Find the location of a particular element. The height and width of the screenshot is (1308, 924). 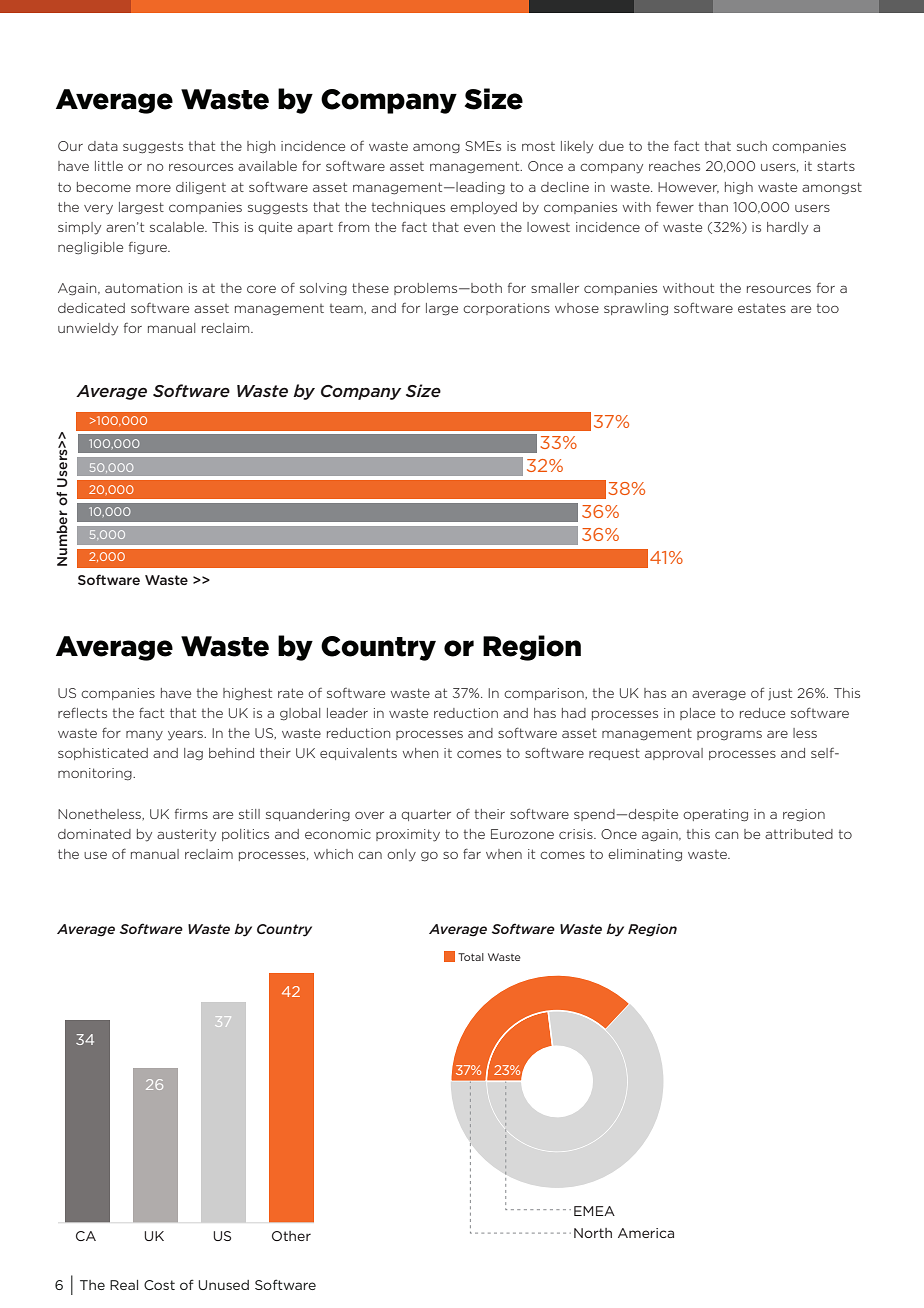

America is located at coordinates (646, 1233).
